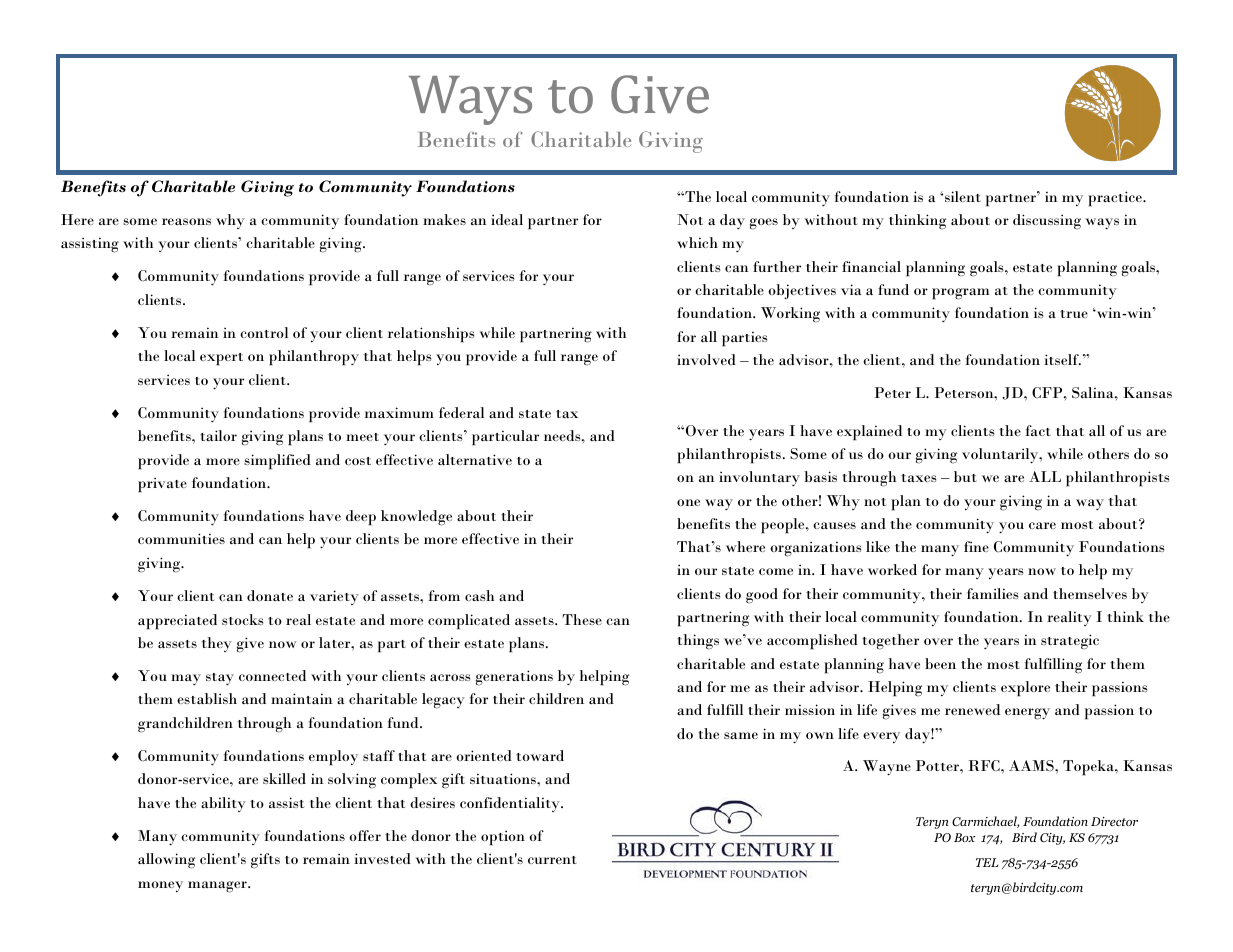 This screenshot has width=1233, height=952. Describe the element at coordinates (365, 835) in the screenshot. I see `offer` at that location.
